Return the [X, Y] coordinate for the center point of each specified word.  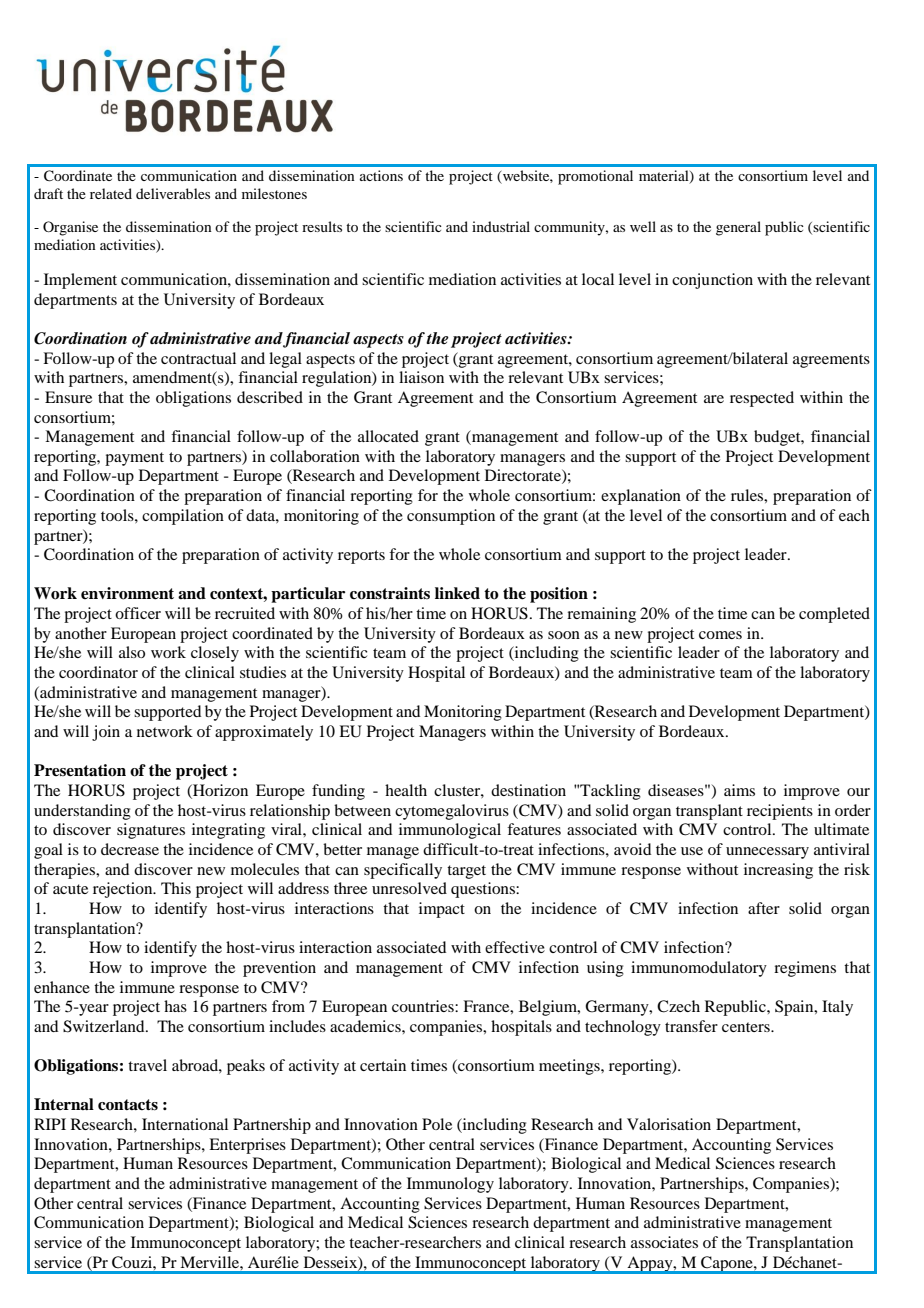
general [738, 228]
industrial [501, 226]
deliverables [173, 193]
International [185, 1124]
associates [664, 1242]
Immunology [450, 1185]
